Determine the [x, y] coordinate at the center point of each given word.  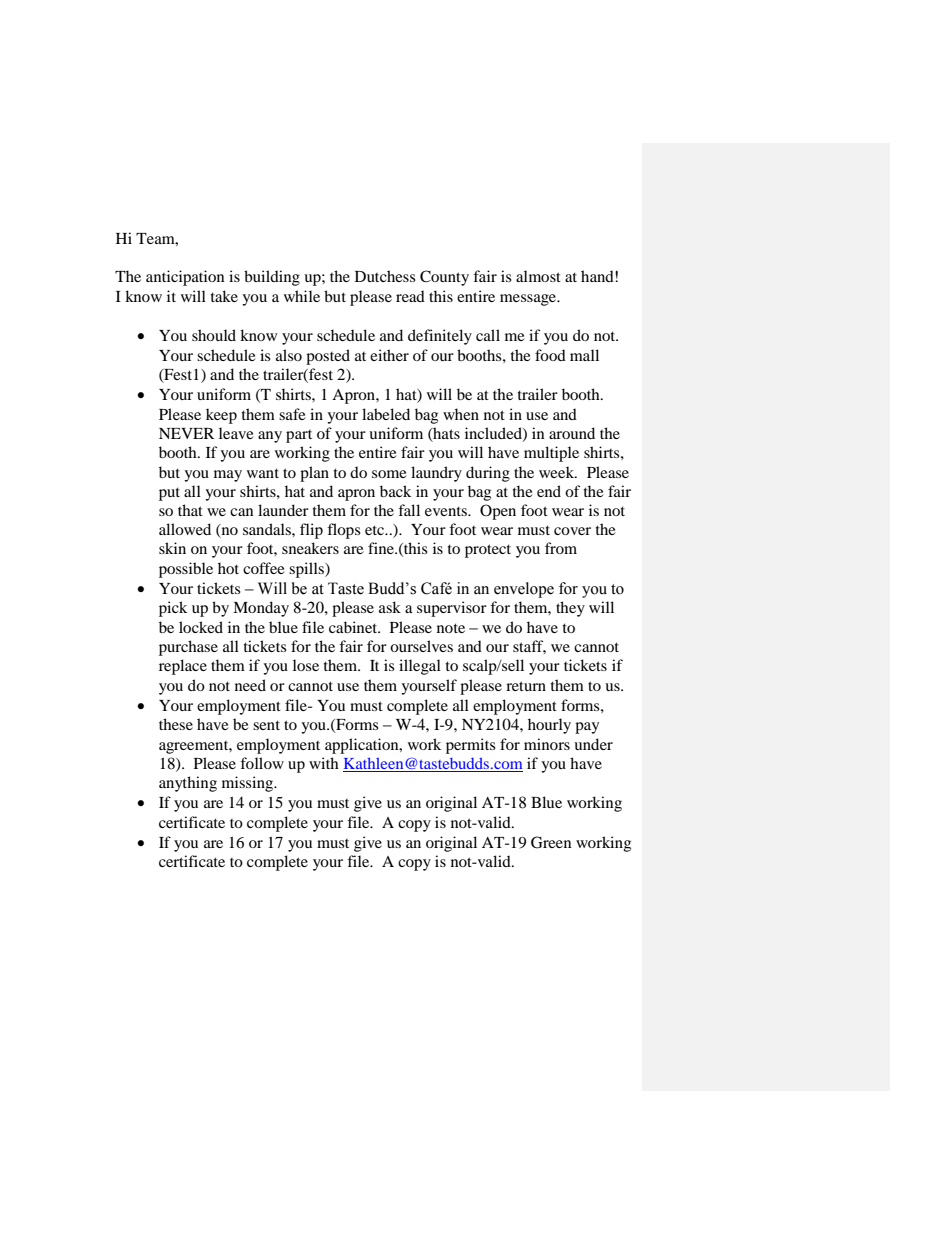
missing [249, 784]
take [224, 296]
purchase [188, 648]
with [324, 763]
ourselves [421, 646]
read [410, 296]
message [529, 300]
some [389, 474]
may [228, 476]
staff [529, 647]
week [558, 472]
